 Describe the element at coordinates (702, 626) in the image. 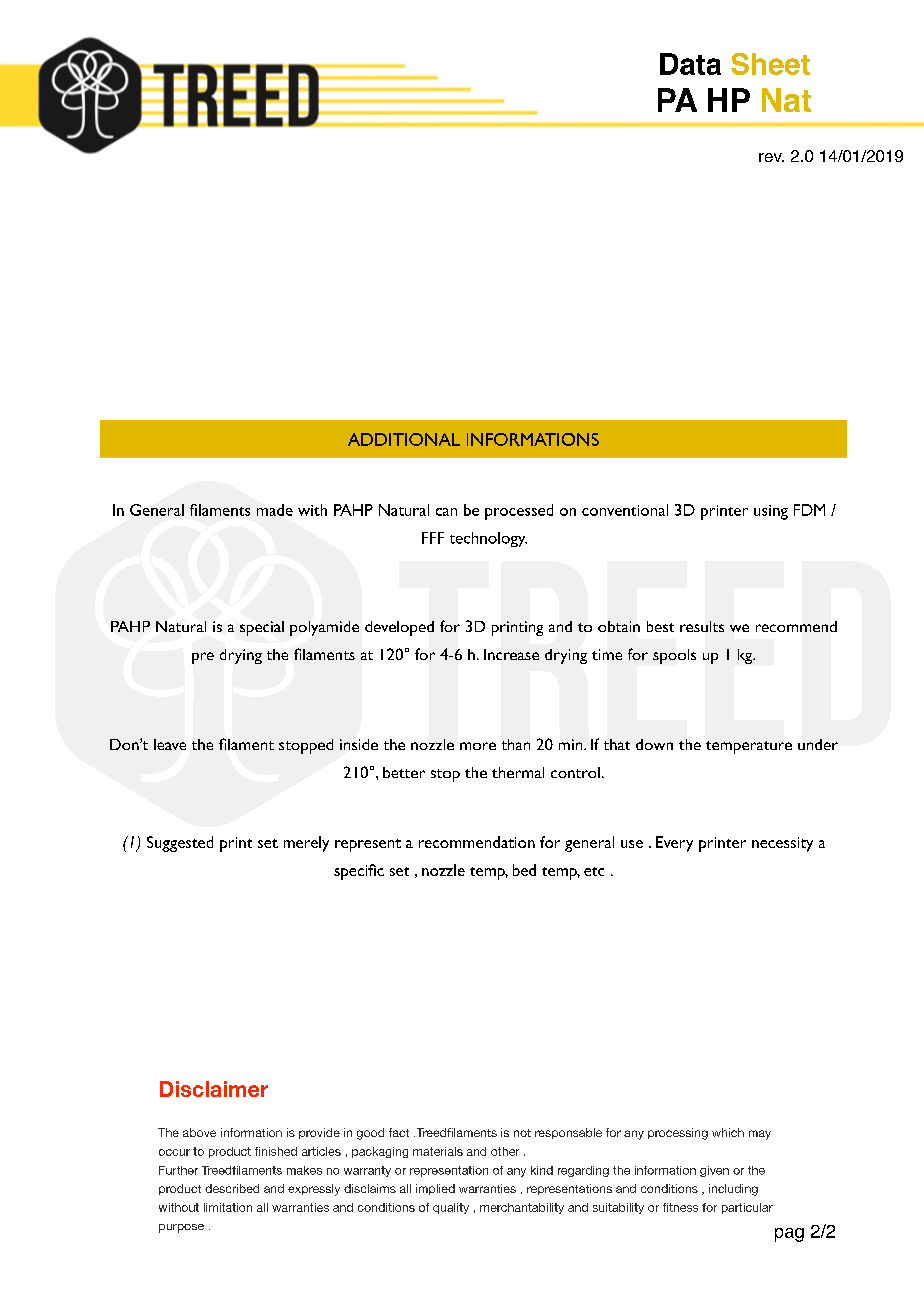

I see `results` at that location.
